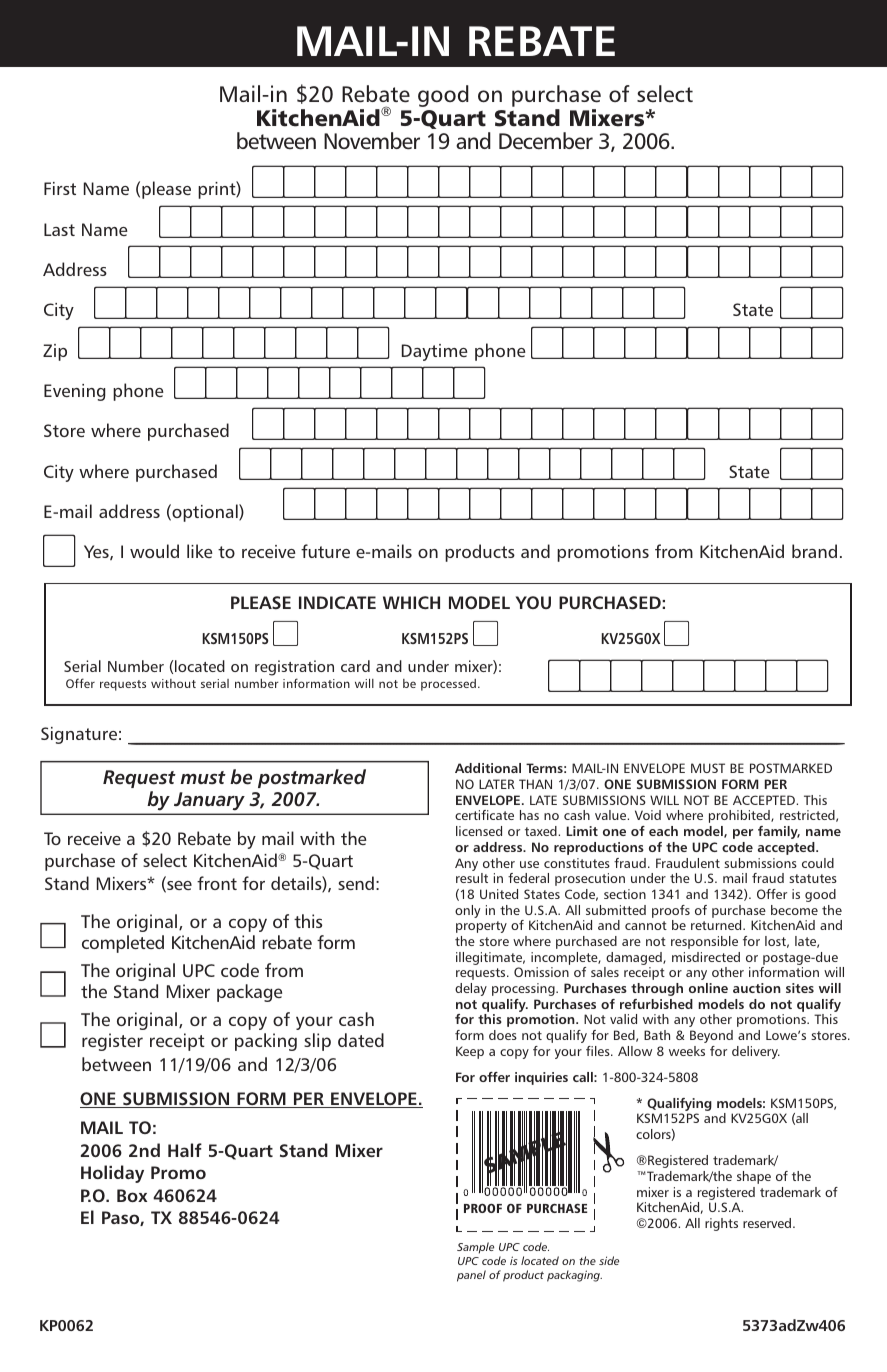 The height and width of the screenshot is (1372, 887). Describe the element at coordinates (546, 141) in the screenshot. I see `December` at that location.
